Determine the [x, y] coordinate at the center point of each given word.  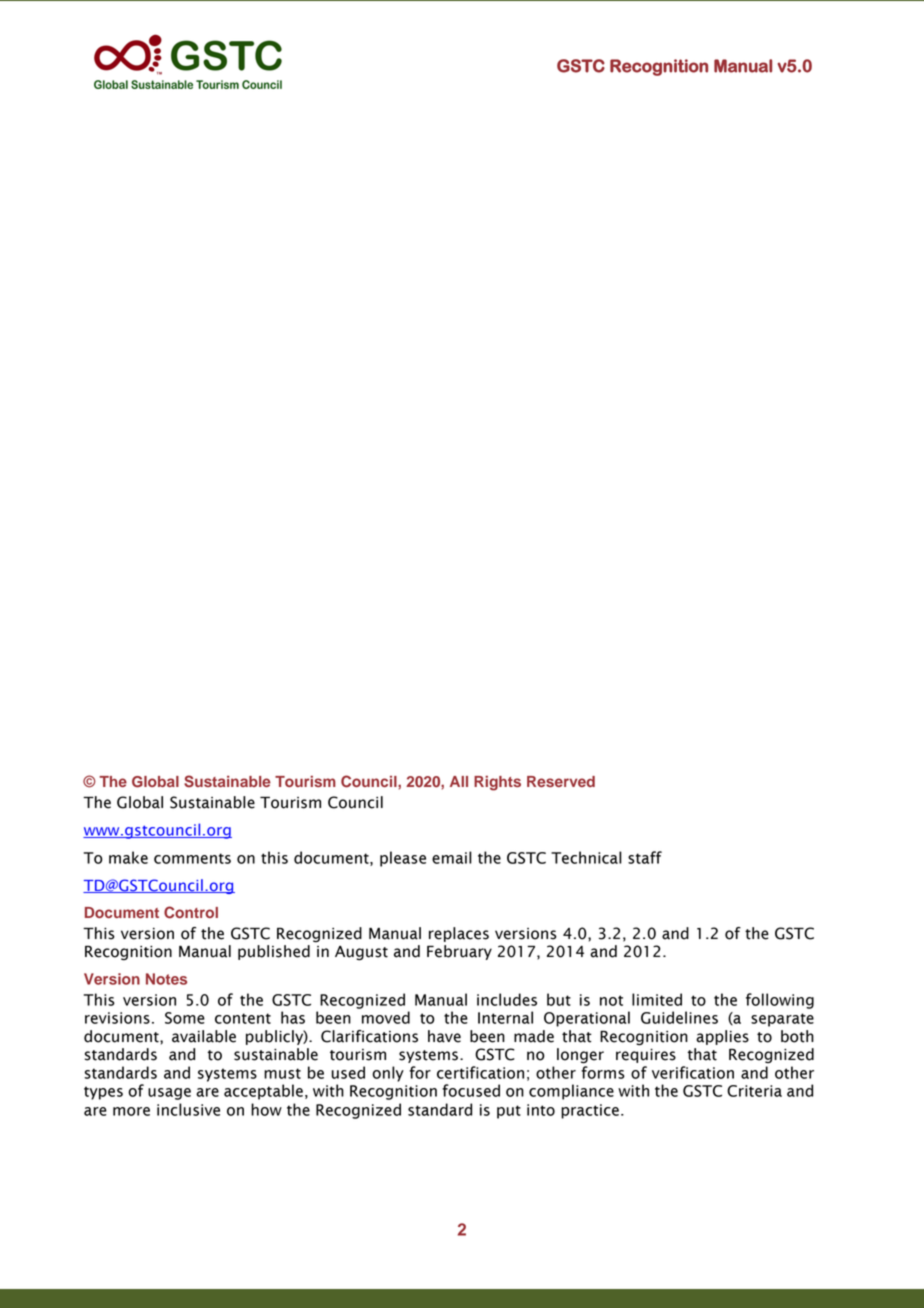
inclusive [188, 1109]
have [444, 1036]
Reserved [561, 781]
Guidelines [679, 1017]
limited [657, 999]
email [452, 857]
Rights [497, 783]
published [274, 952]
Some [185, 1018]
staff [645, 857]
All [459, 781]
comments [192, 858]
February [459, 952]
